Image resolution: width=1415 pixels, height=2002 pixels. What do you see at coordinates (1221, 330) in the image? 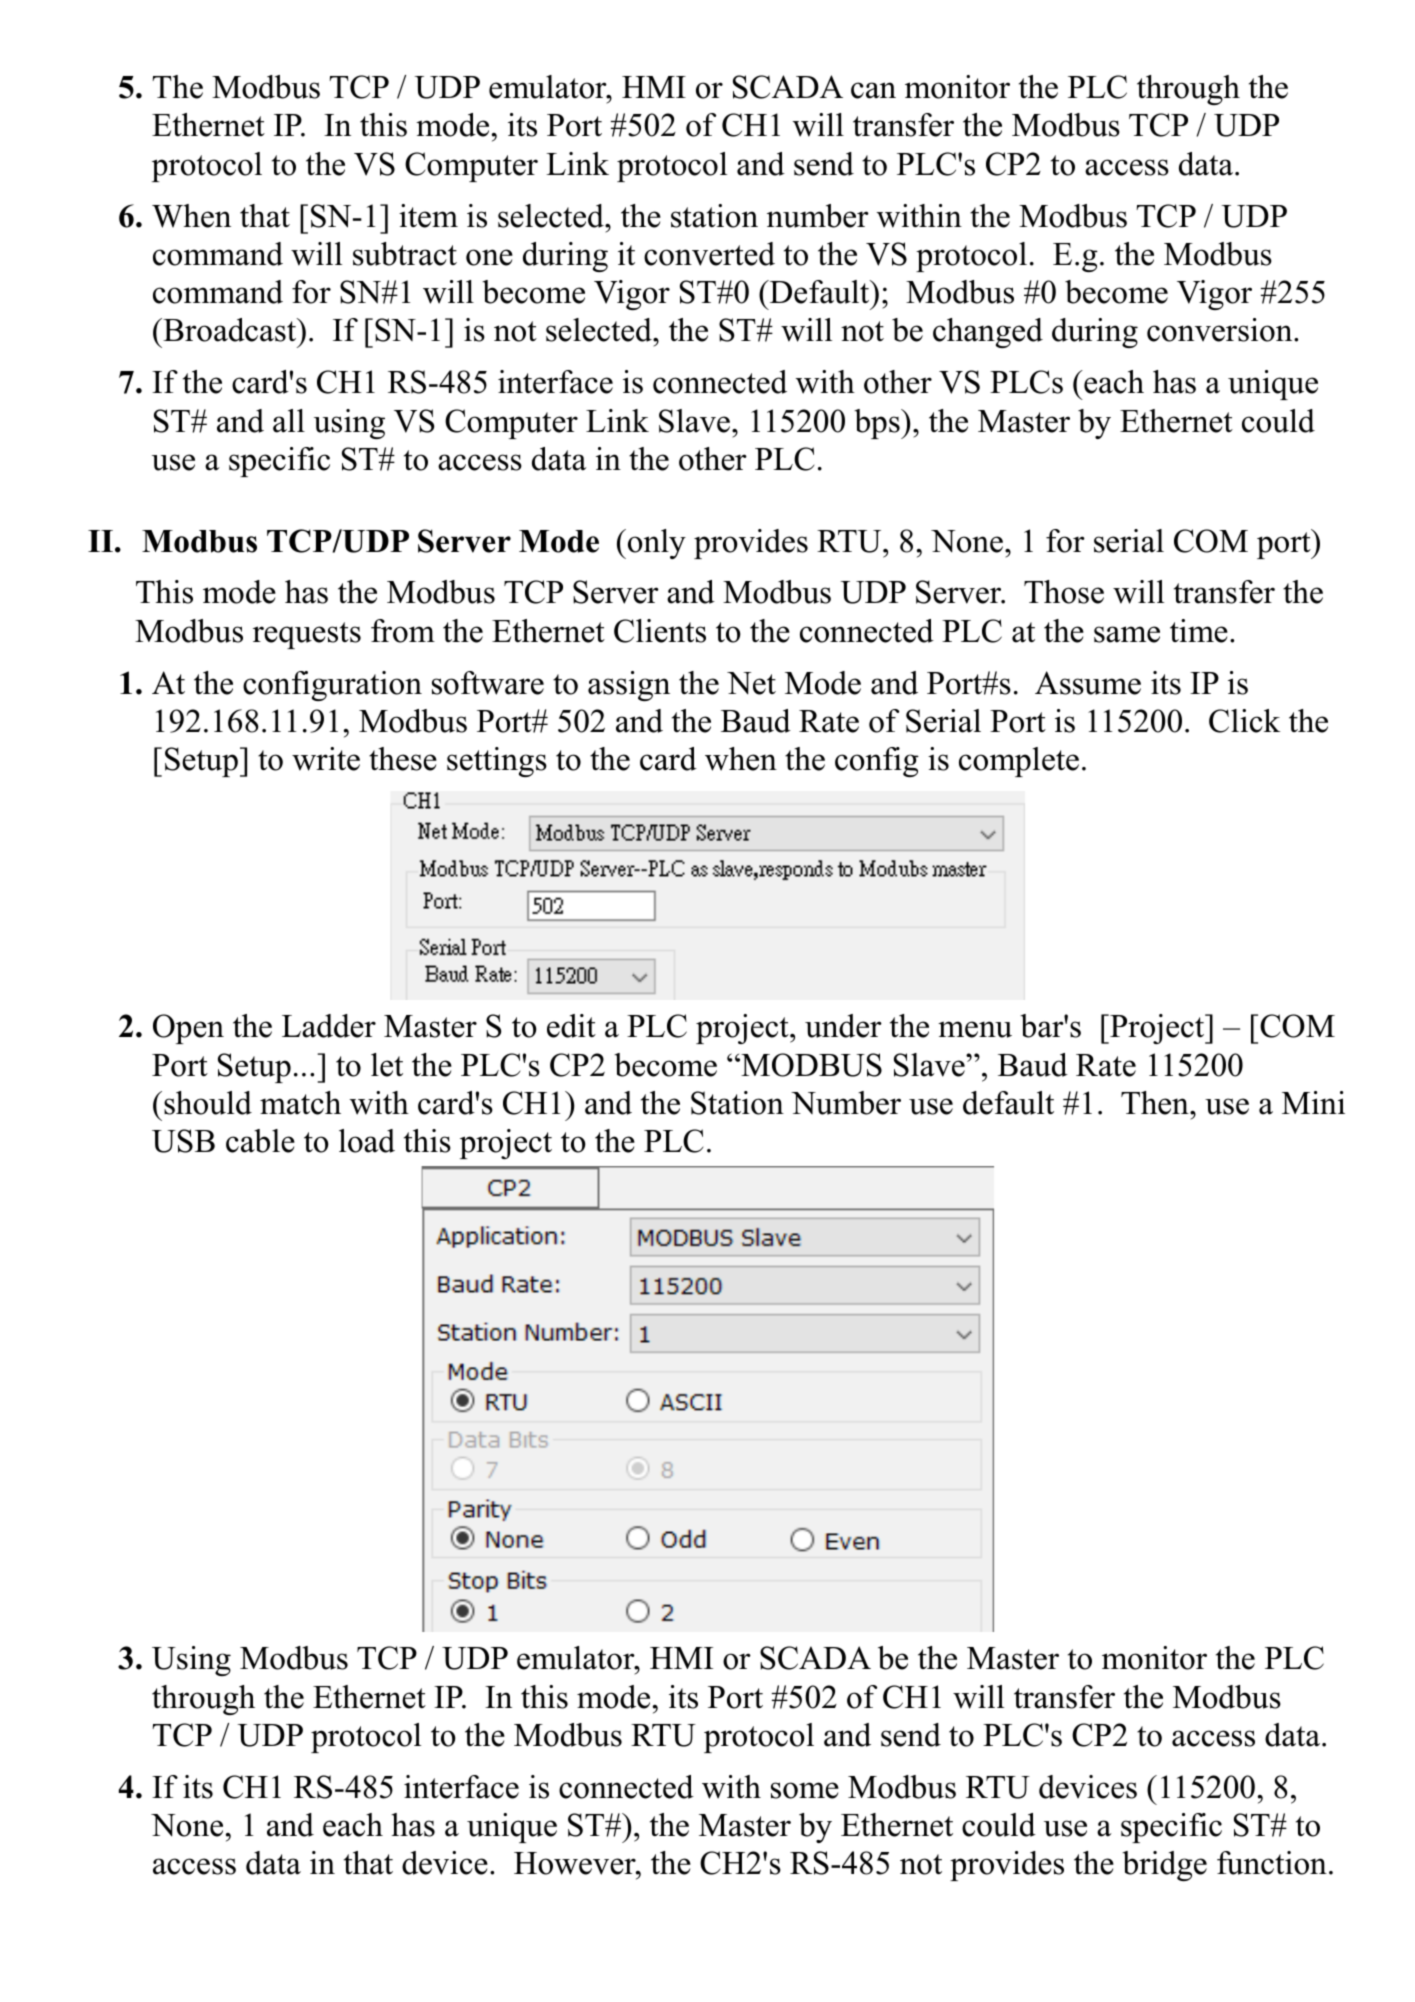
I see `conversion` at bounding box center [1221, 330].
